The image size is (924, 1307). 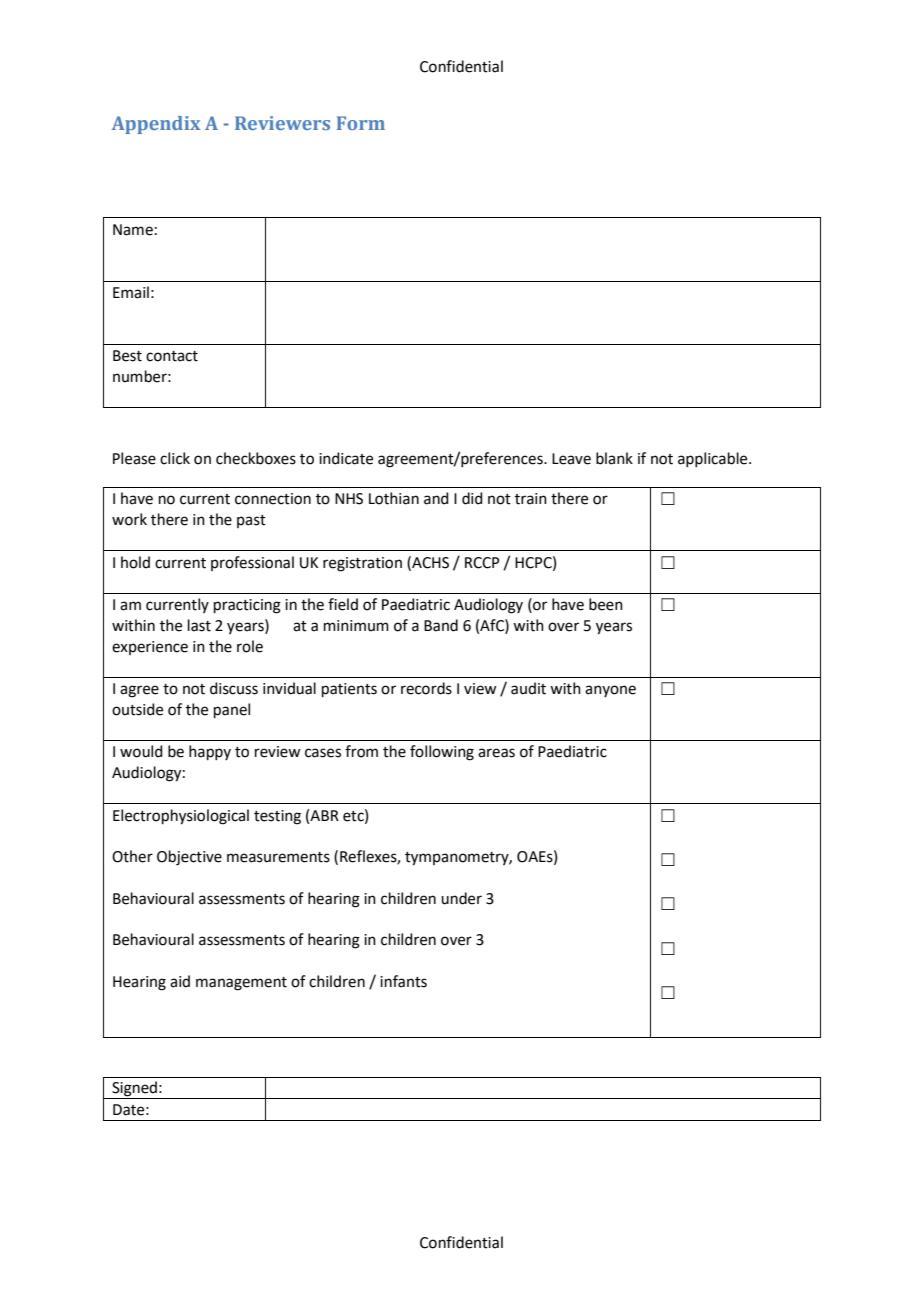 I want to click on blank, so click(x=614, y=458).
